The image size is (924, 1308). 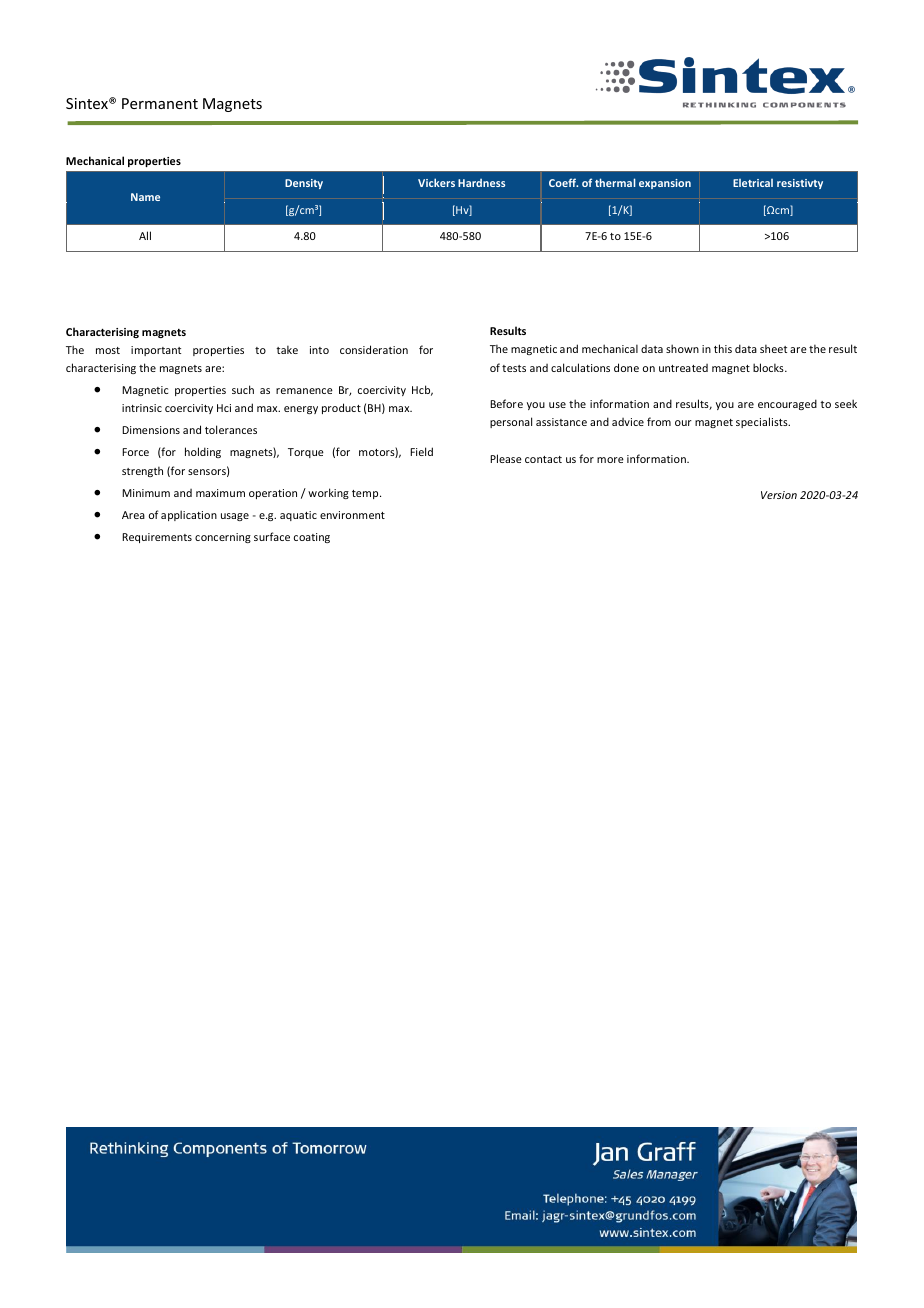 What do you see at coordinates (481, 183) in the image?
I see `Hardness` at bounding box center [481, 183].
